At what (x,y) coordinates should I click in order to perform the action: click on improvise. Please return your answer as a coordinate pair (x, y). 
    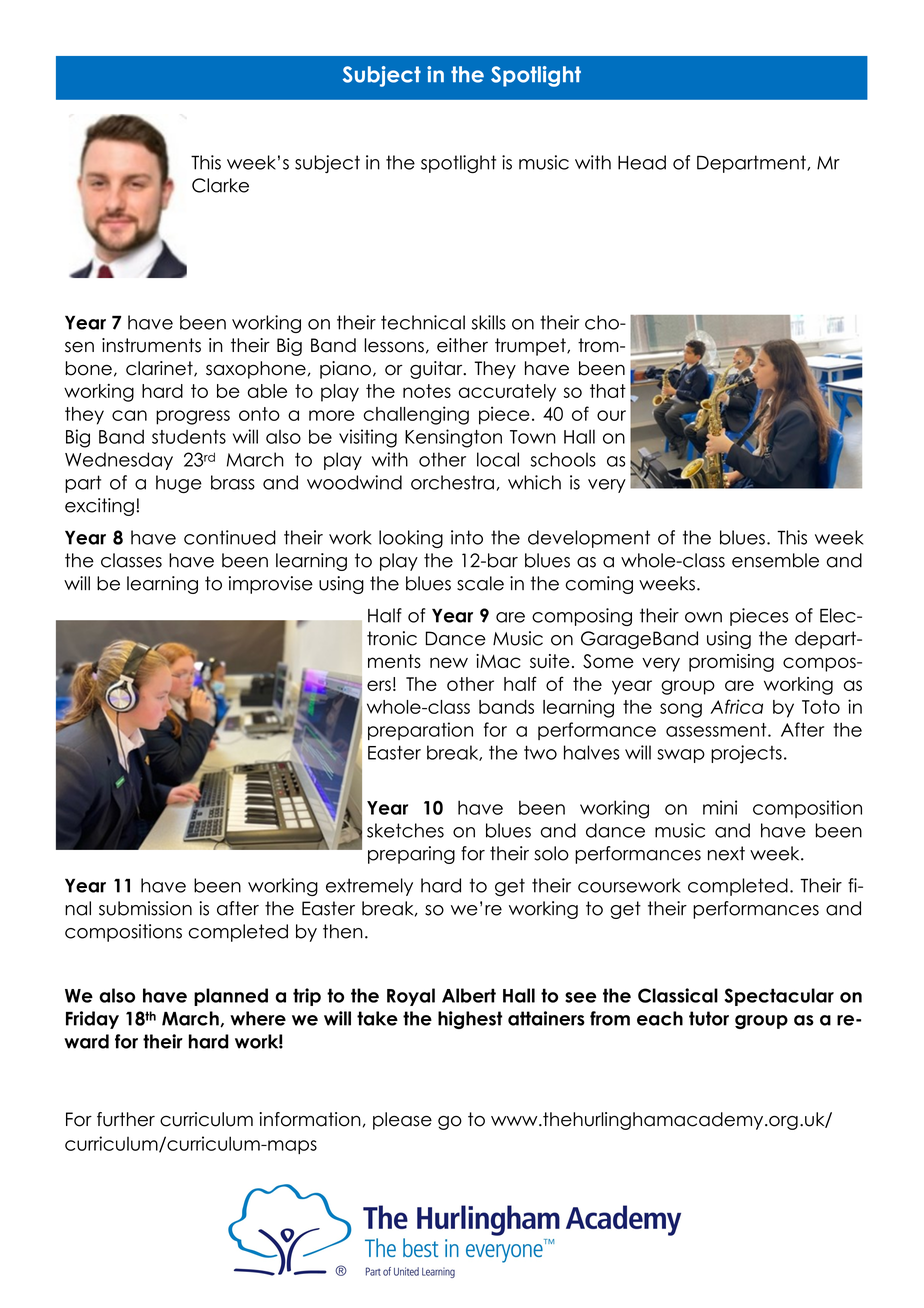
    Looking at the image, I should click on (271, 585).
